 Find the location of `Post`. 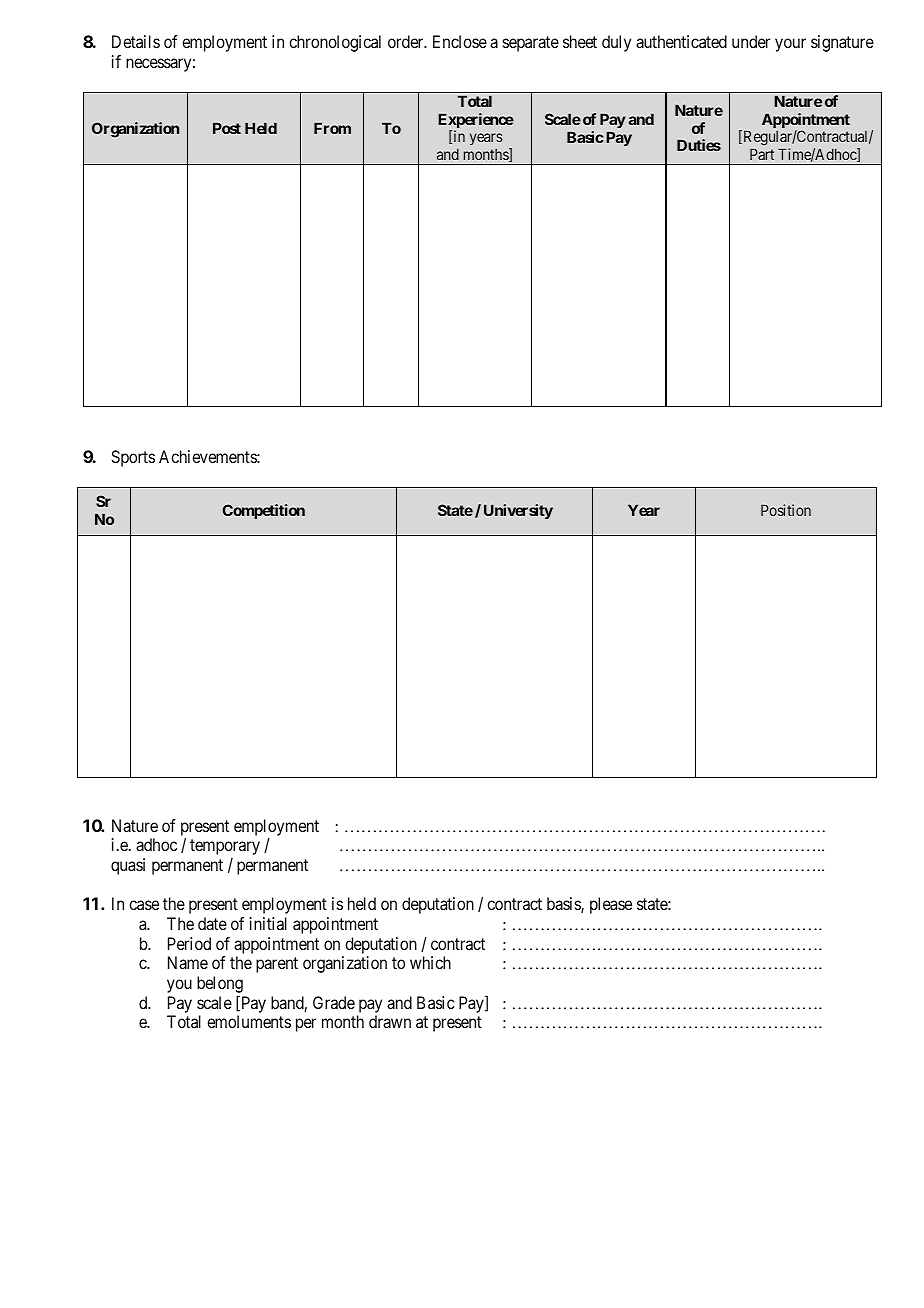

Post is located at coordinates (227, 128).
